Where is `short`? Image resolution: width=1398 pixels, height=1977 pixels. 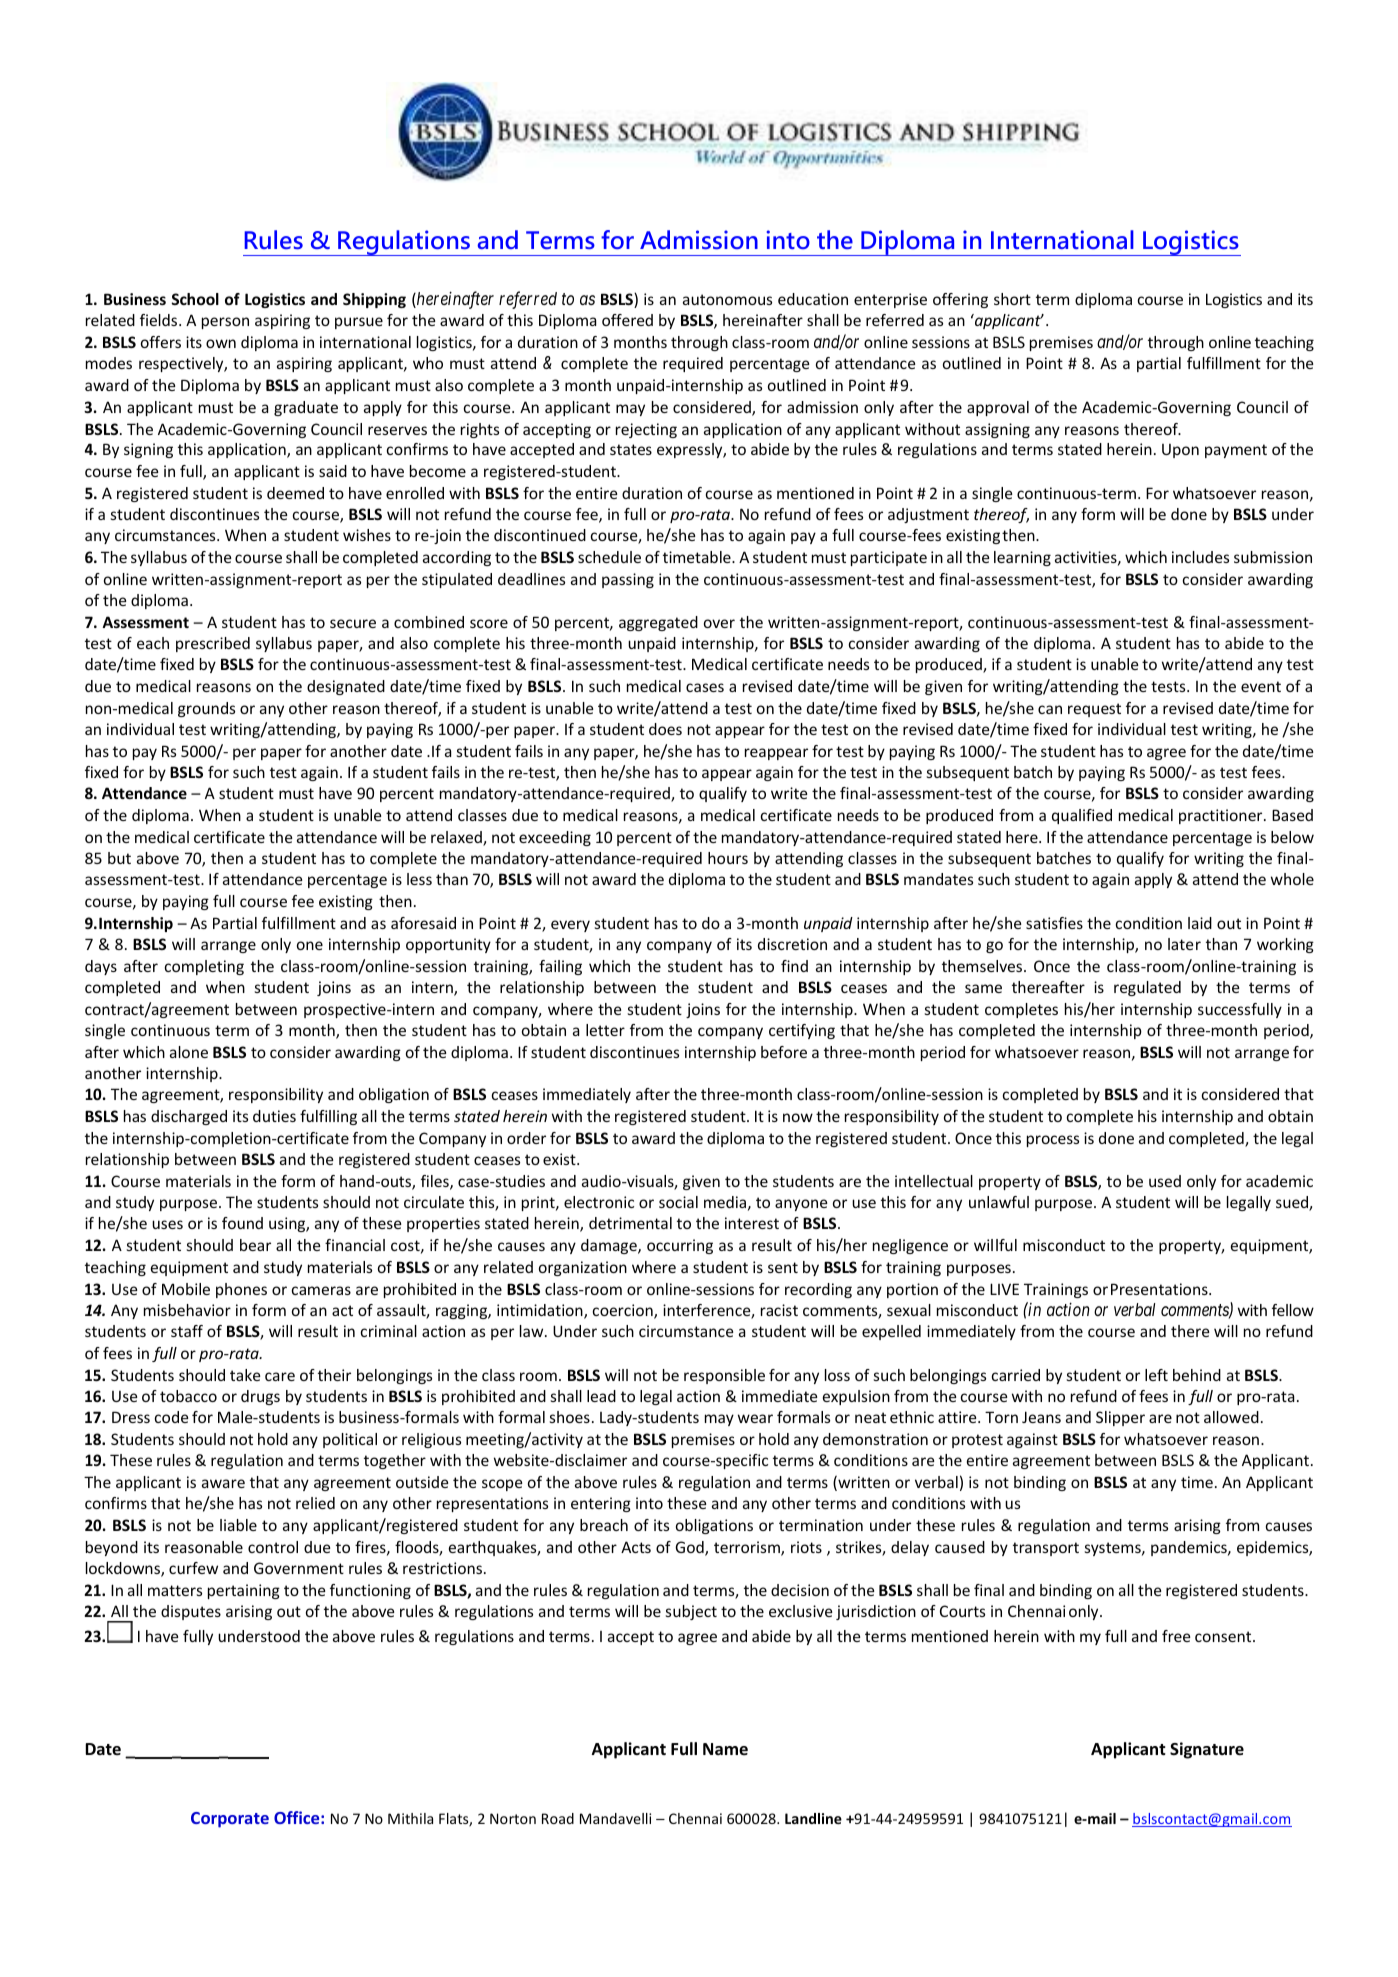 short is located at coordinates (1012, 299).
